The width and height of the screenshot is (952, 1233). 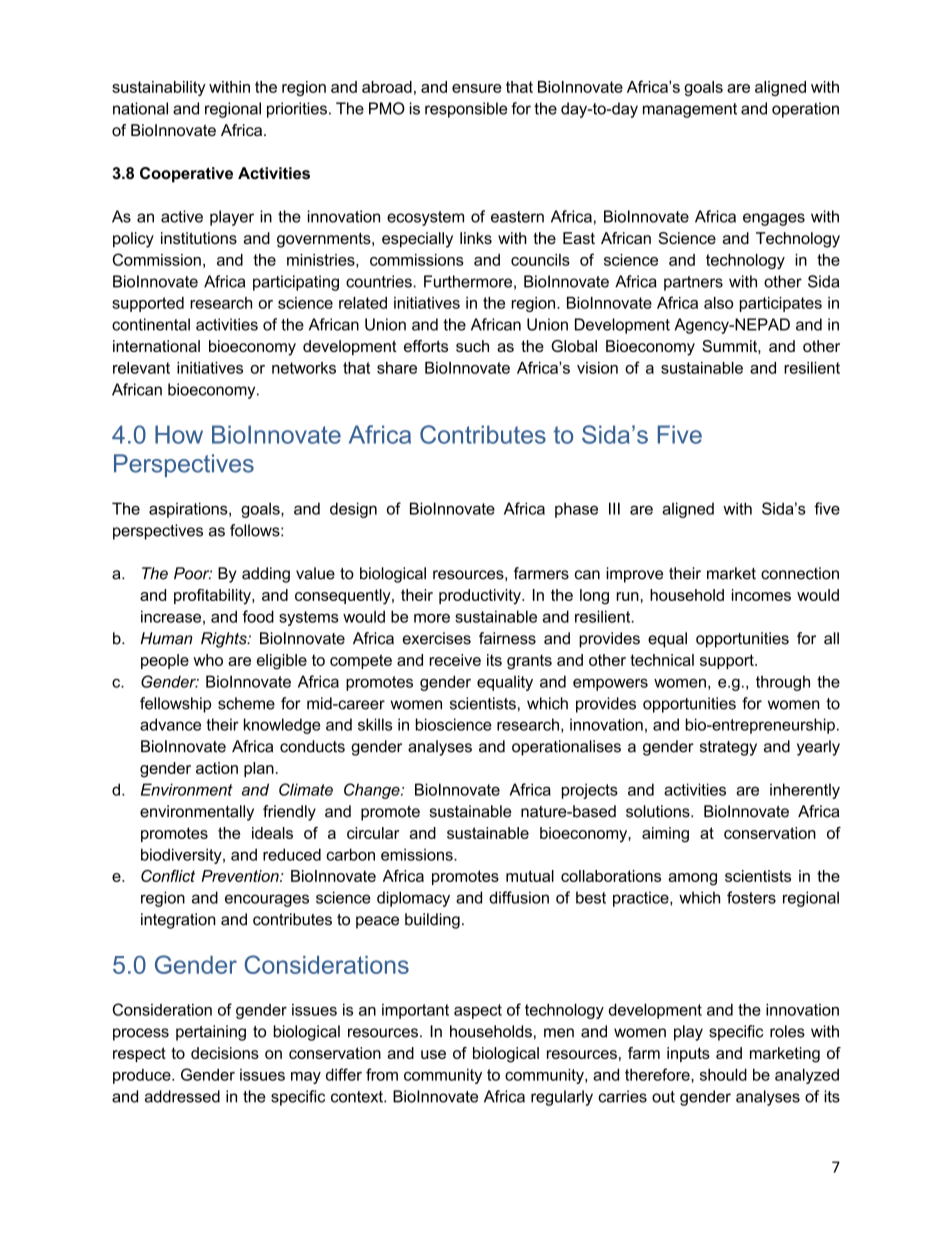 I want to click on decisions, so click(x=225, y=1053).
